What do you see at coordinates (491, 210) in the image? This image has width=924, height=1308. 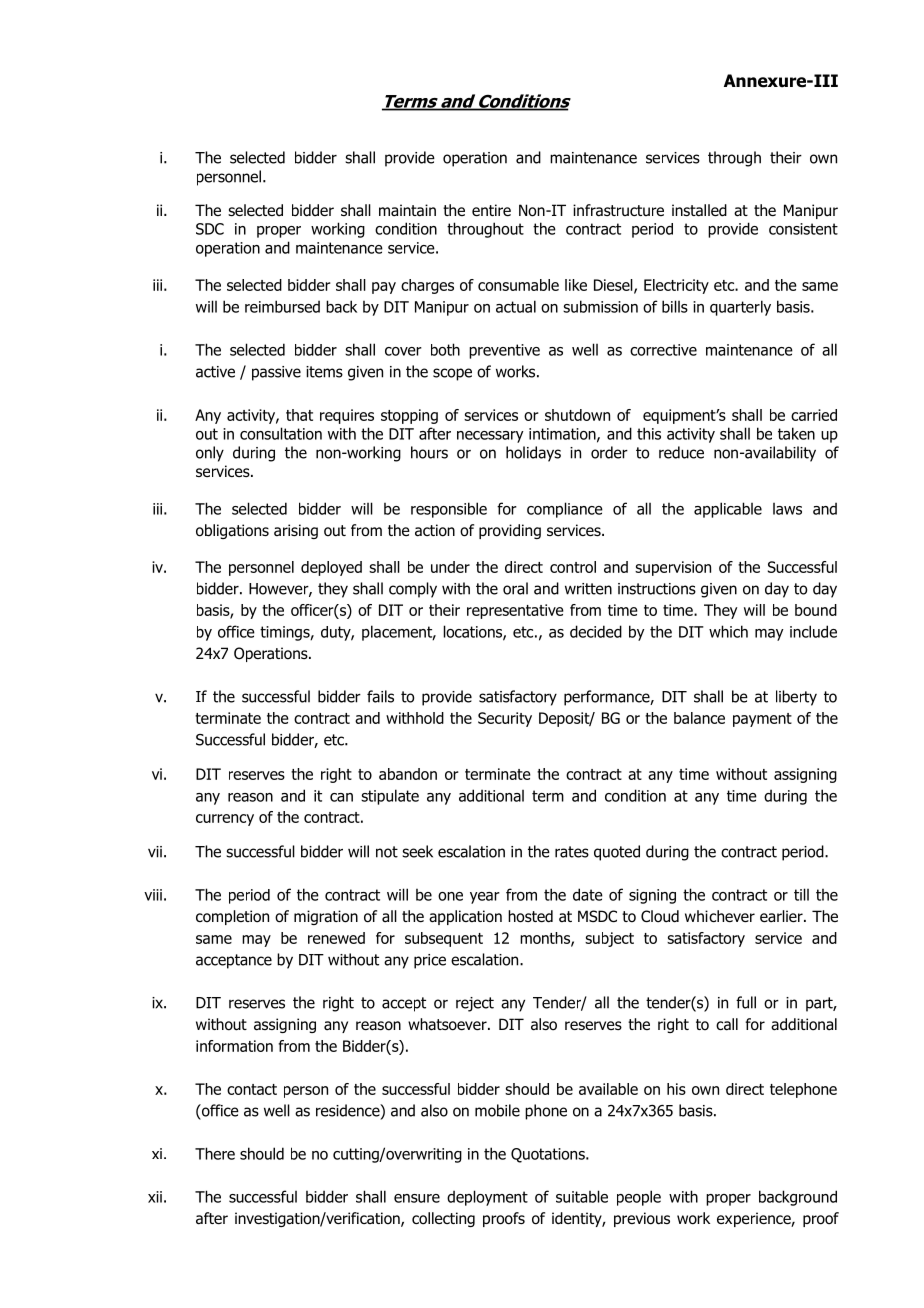 I see `entire` at bounding box center [491, 210].
